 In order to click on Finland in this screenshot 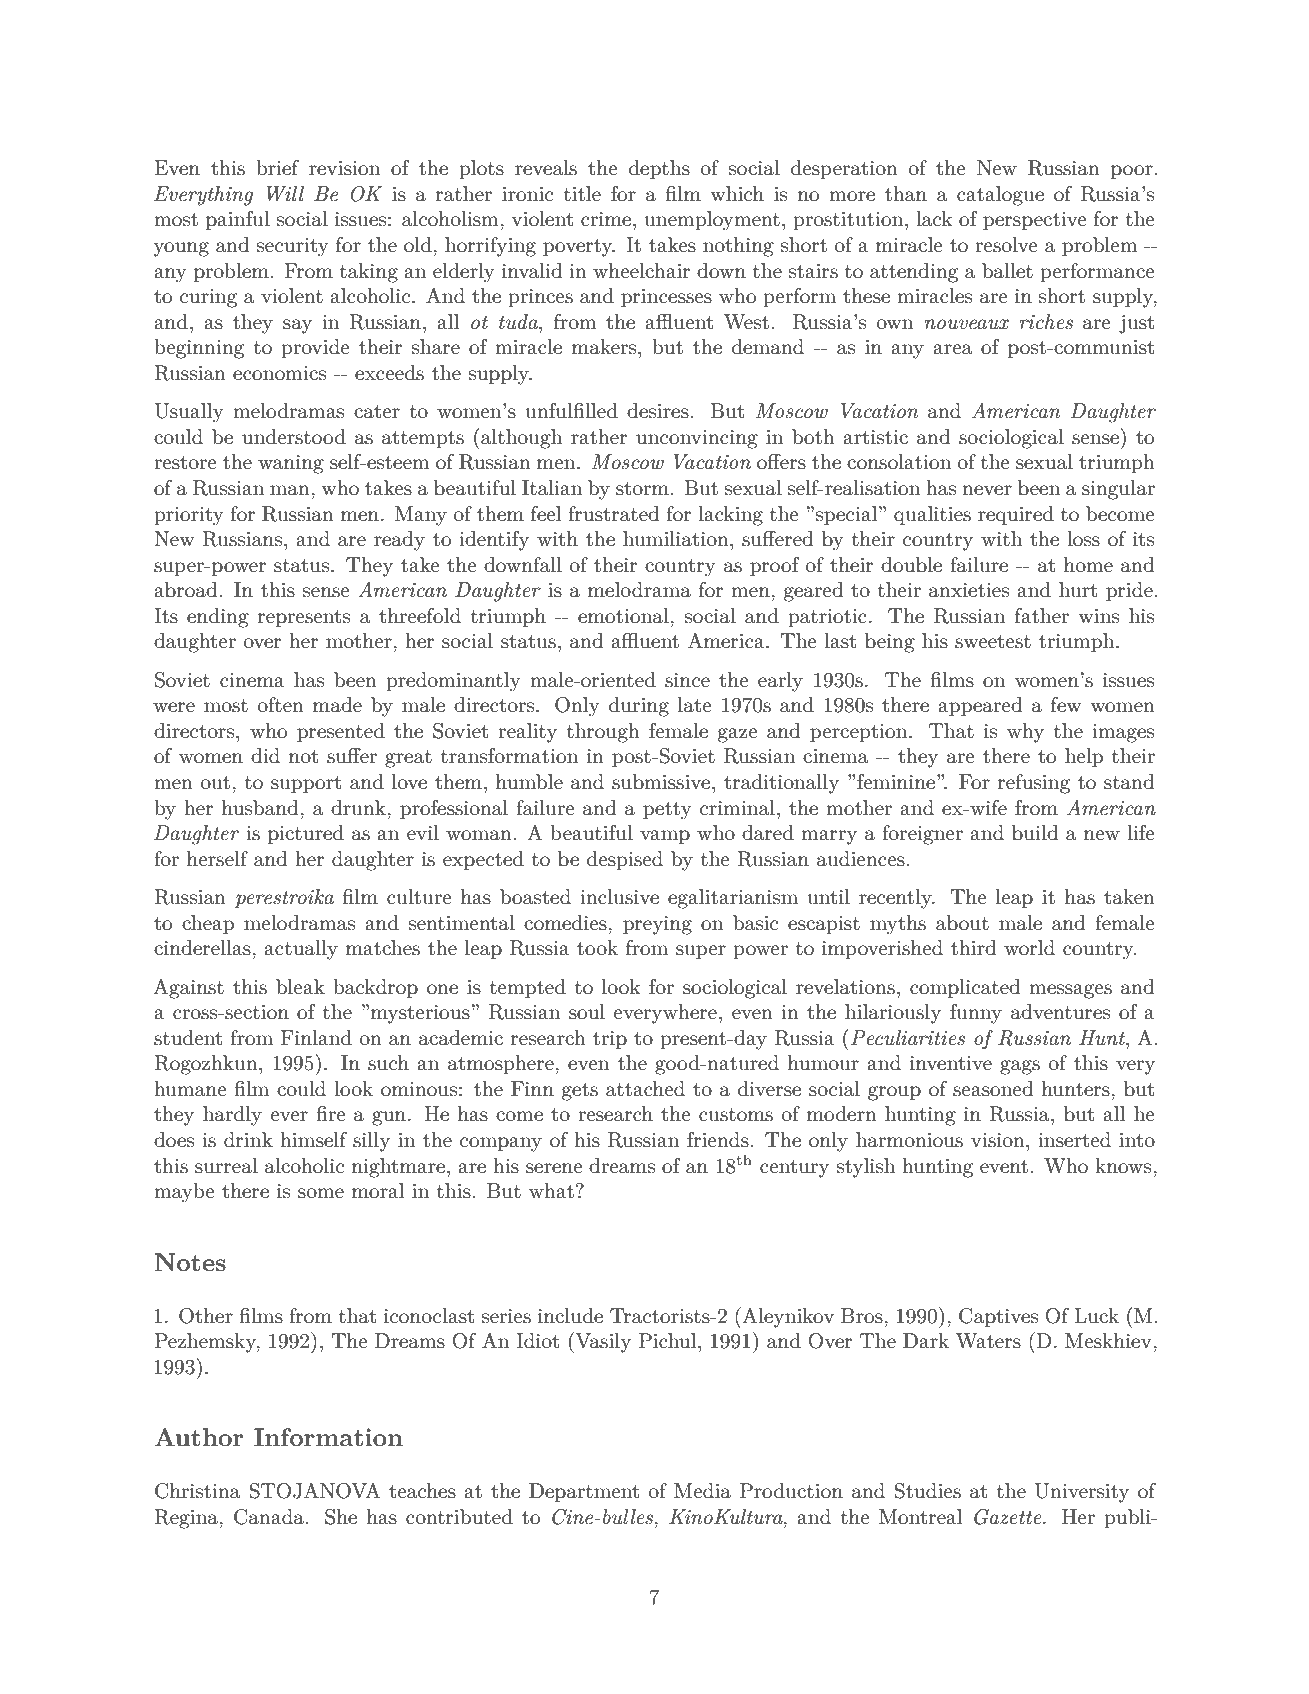, I will do `click(316, 1038)`.
